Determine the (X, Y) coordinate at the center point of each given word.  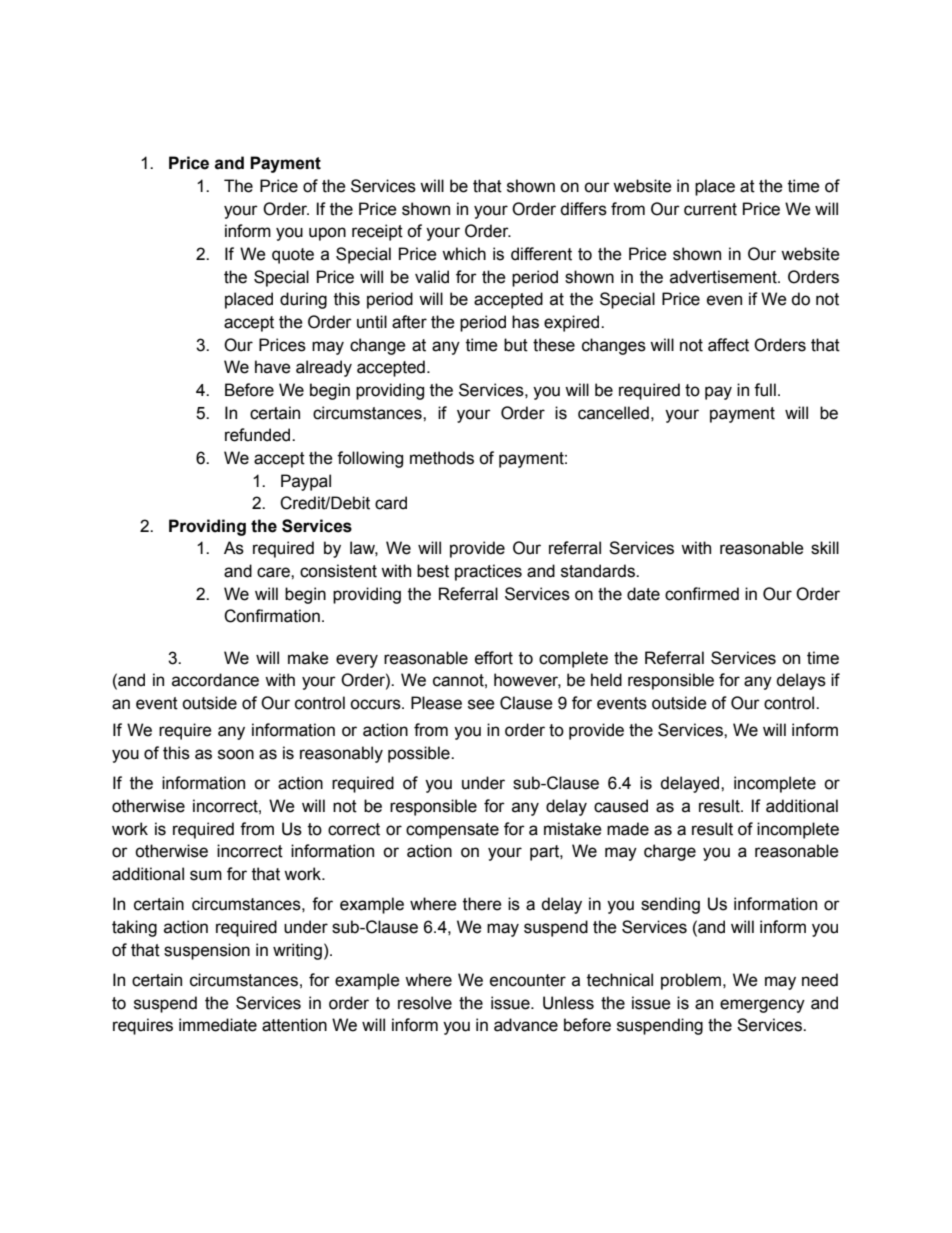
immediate (218, 1025)
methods (442, 458)
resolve (425, 1003)
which (464, 254)
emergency (762, 1006)
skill (825, 548)
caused (621, 806)
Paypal (306, 482)
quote (293, 256)
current (710, 209)
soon (236, 754)
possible (420, 754)
